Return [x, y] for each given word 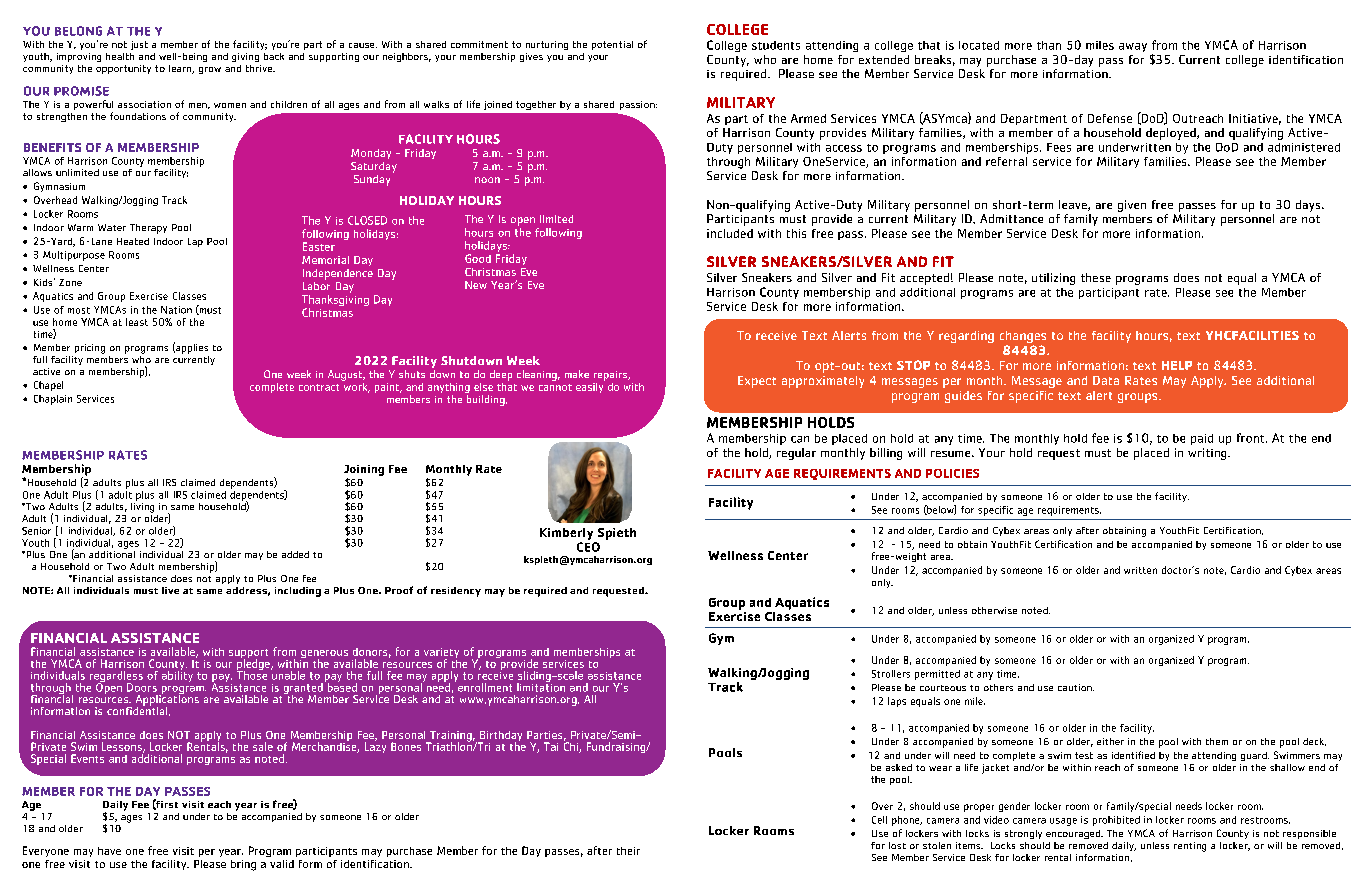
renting [1190, 847]
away [1133, 47]
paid [1202, 439]
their [628, 851]
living [142, 506]
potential [612, 45]
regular [796, 454]
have [109, 851]
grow [210, 70]
